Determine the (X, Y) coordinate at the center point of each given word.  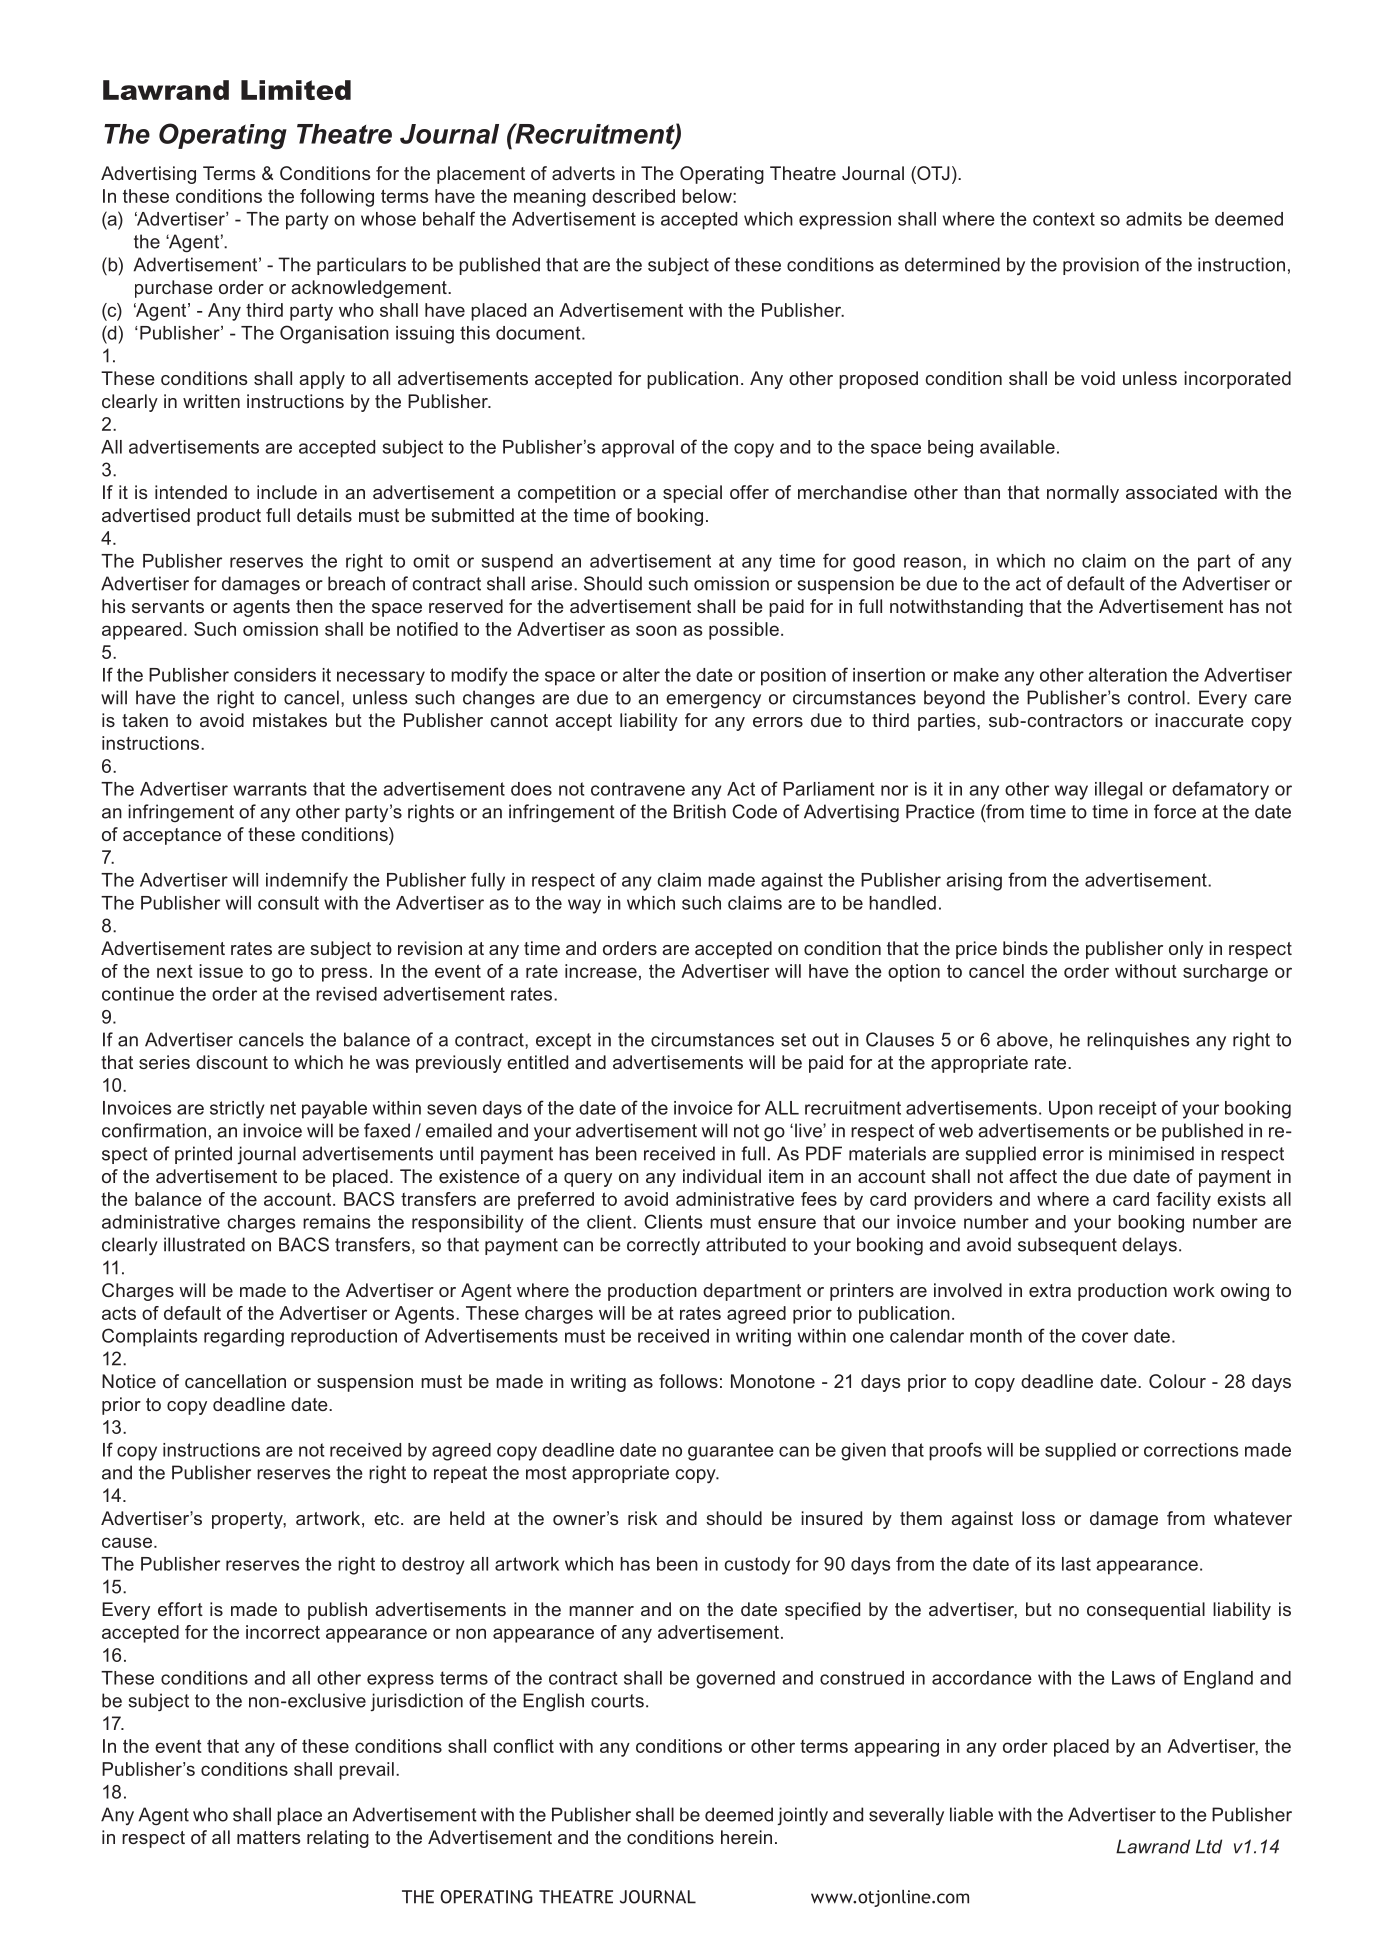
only (1186, 950)
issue (221, 971)
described (633, 196)
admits (1154, 219)
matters (268, 1837)
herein (746, 1837)
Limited (296, 90)
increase (601, 971)
